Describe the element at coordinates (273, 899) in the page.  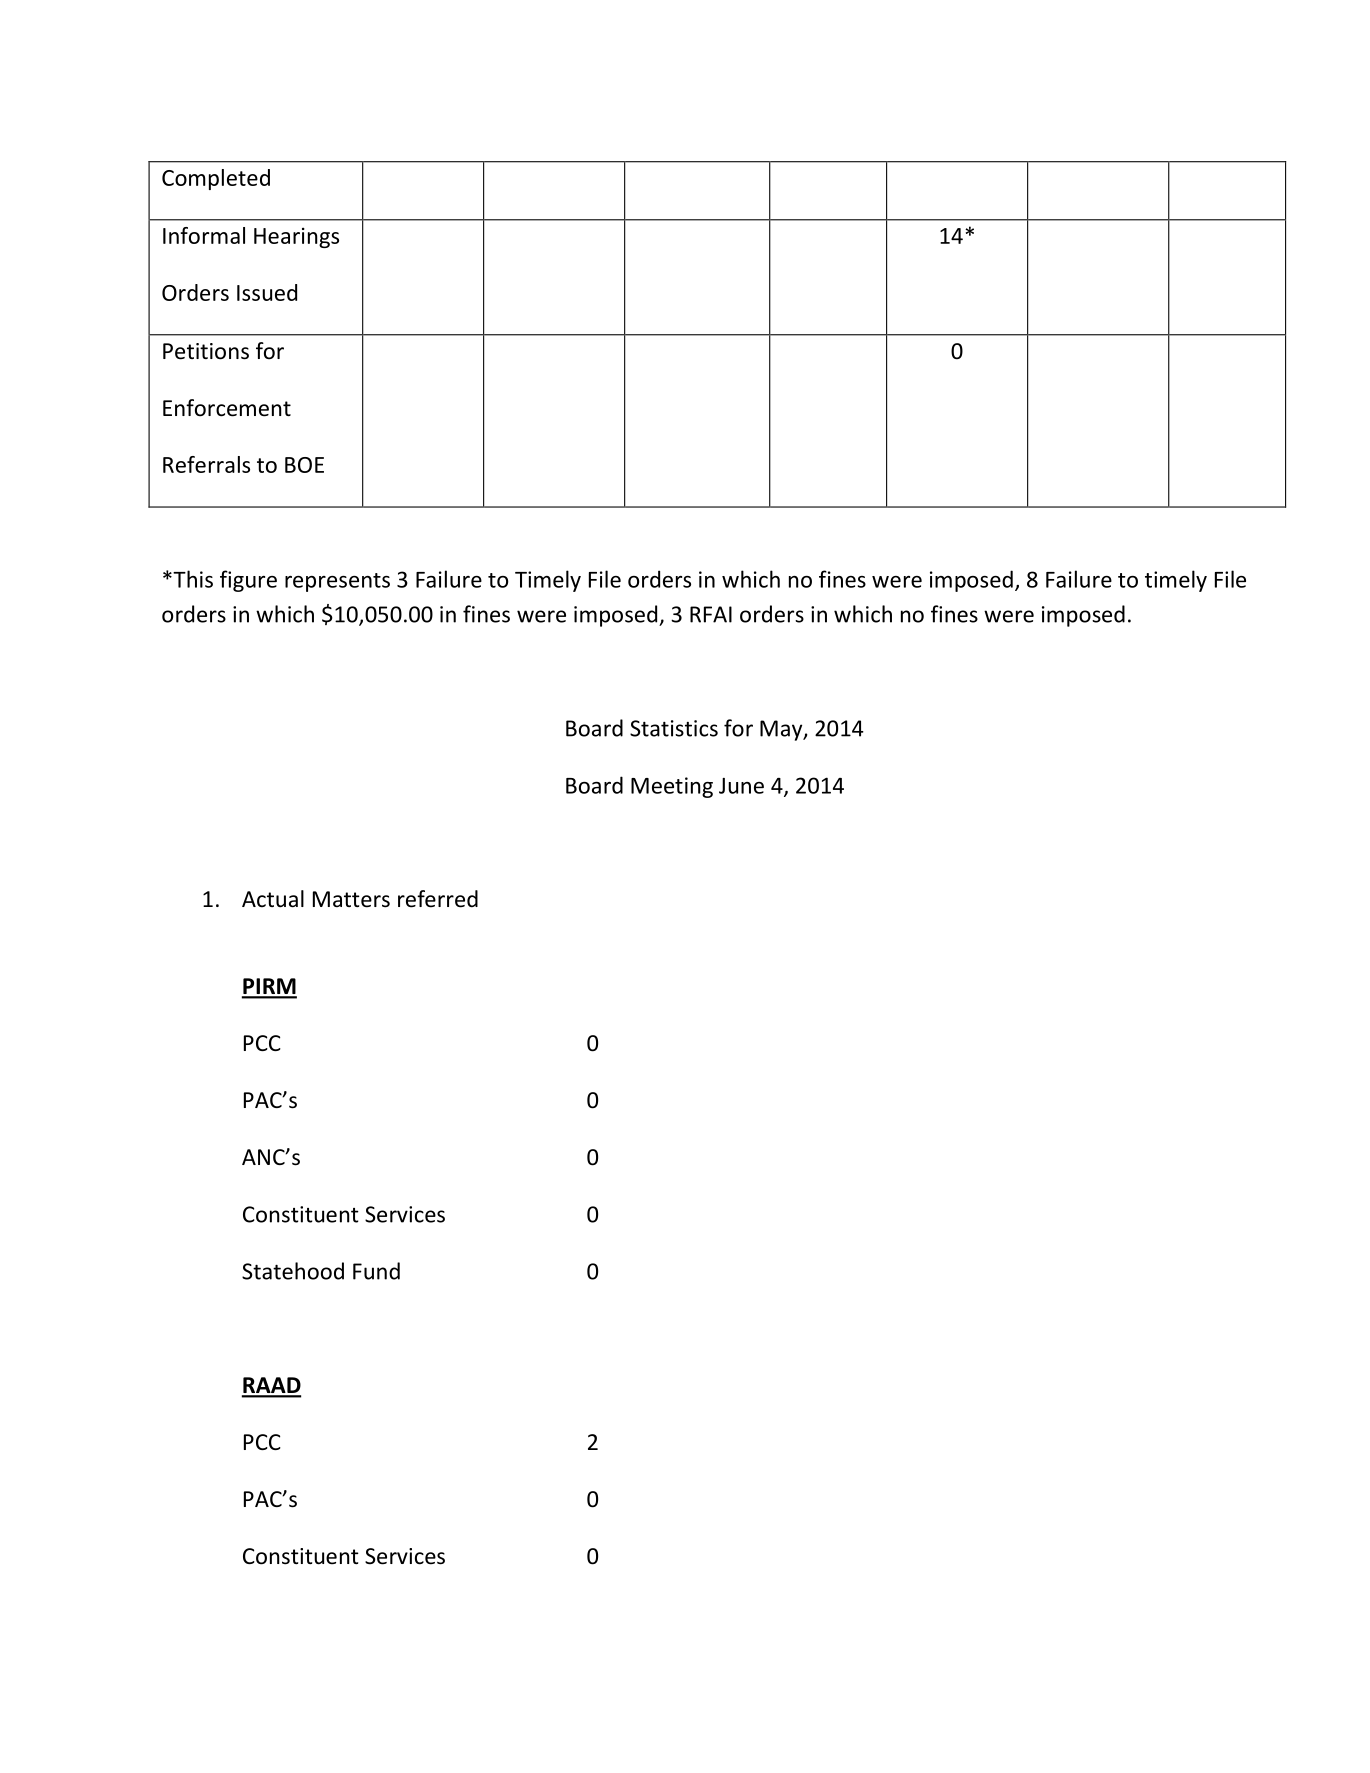
I see `Actual` at that location.
